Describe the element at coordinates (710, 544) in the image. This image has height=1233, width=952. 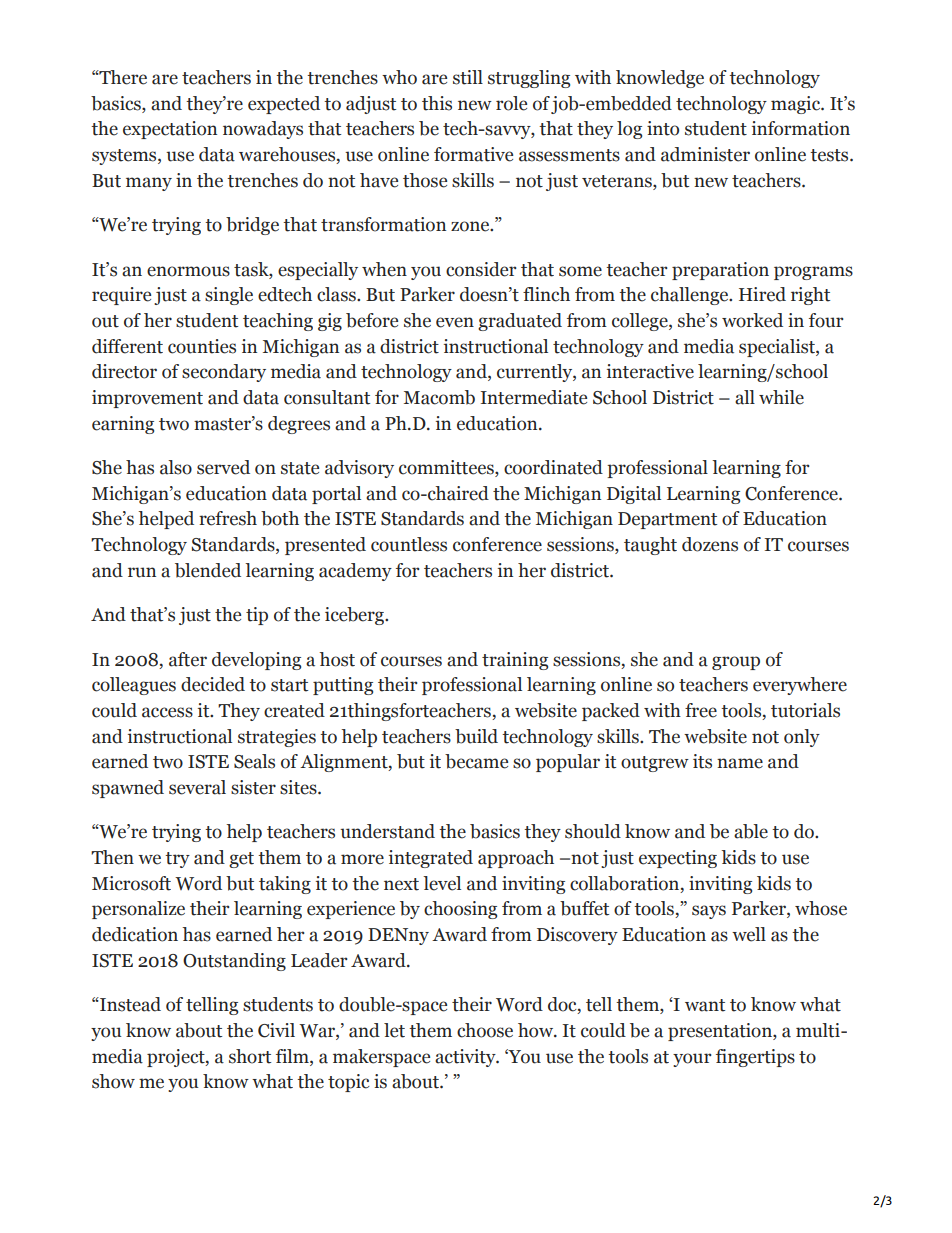
I see `dozens` at that location.
